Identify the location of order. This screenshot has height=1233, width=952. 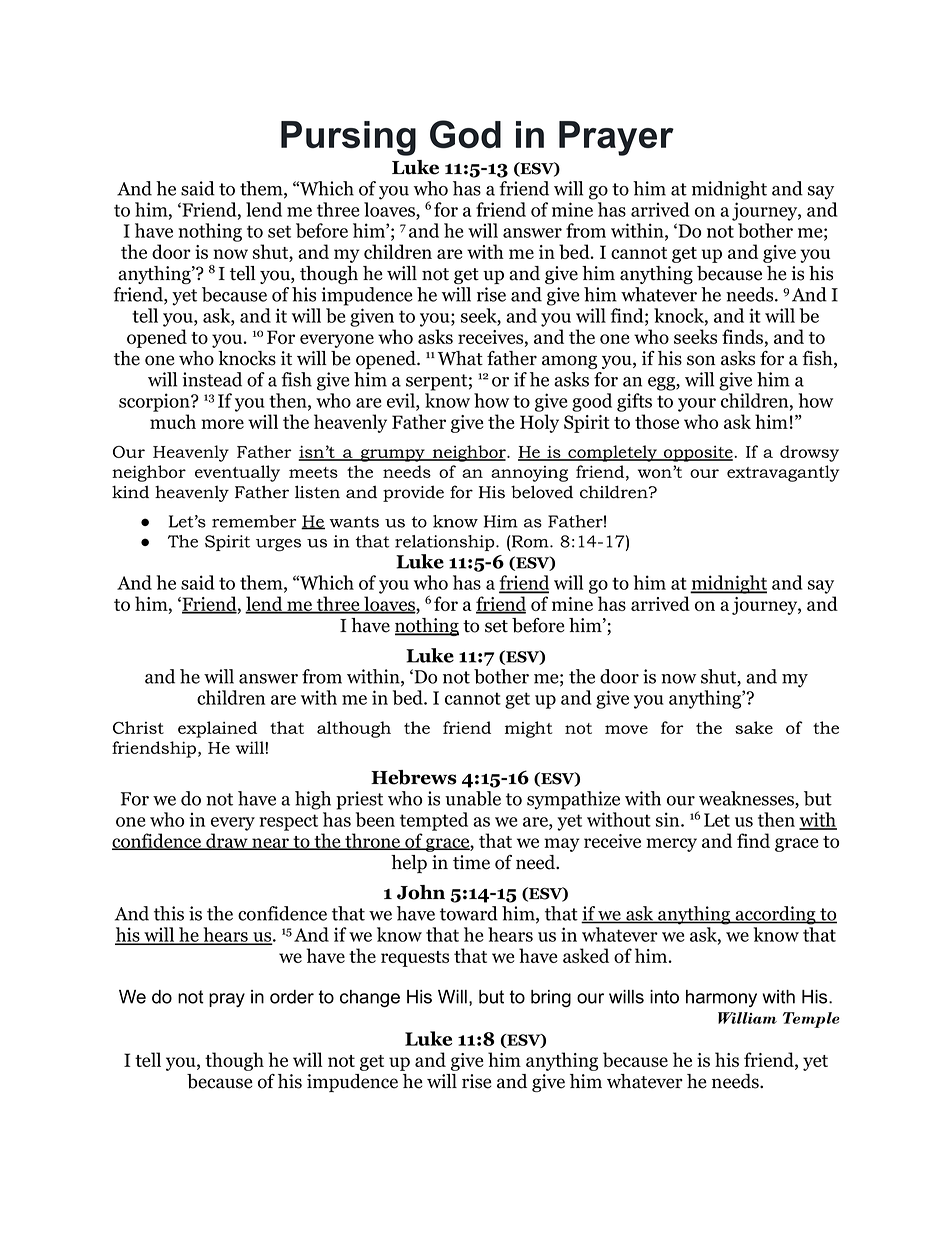
(292, 997).
